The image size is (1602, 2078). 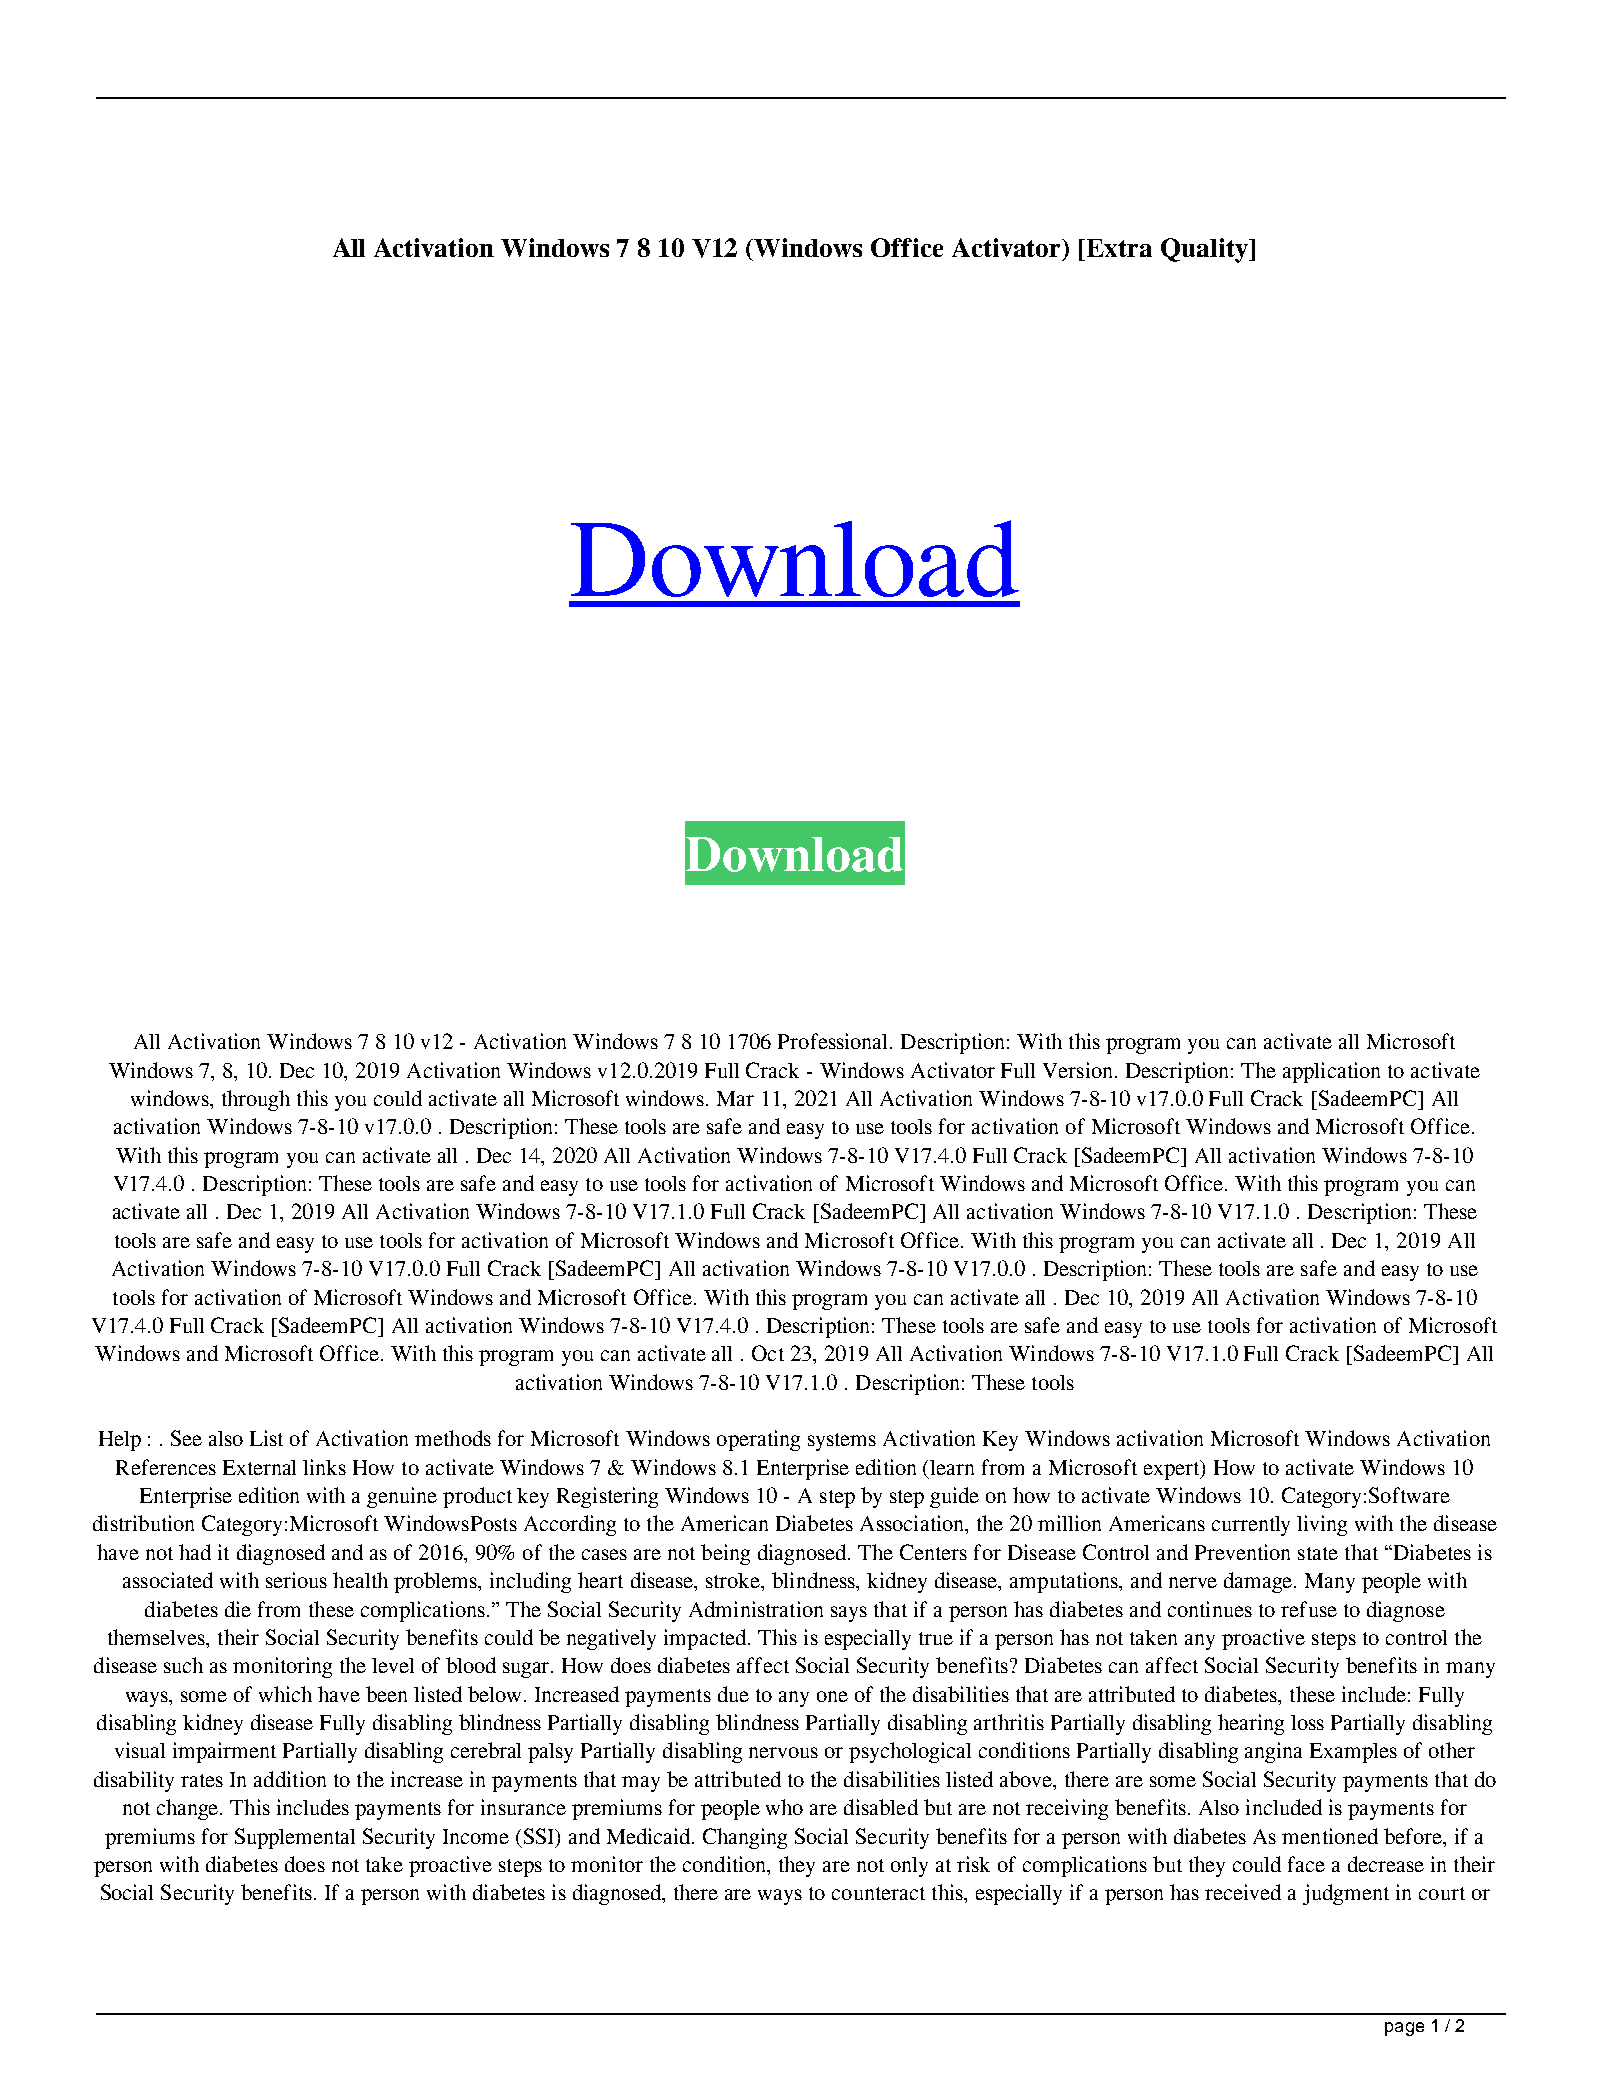 What do you see at coordinates (295, 1838) in the screenshot?
I see `Supplemental` at bounding box center [295, 1838].
